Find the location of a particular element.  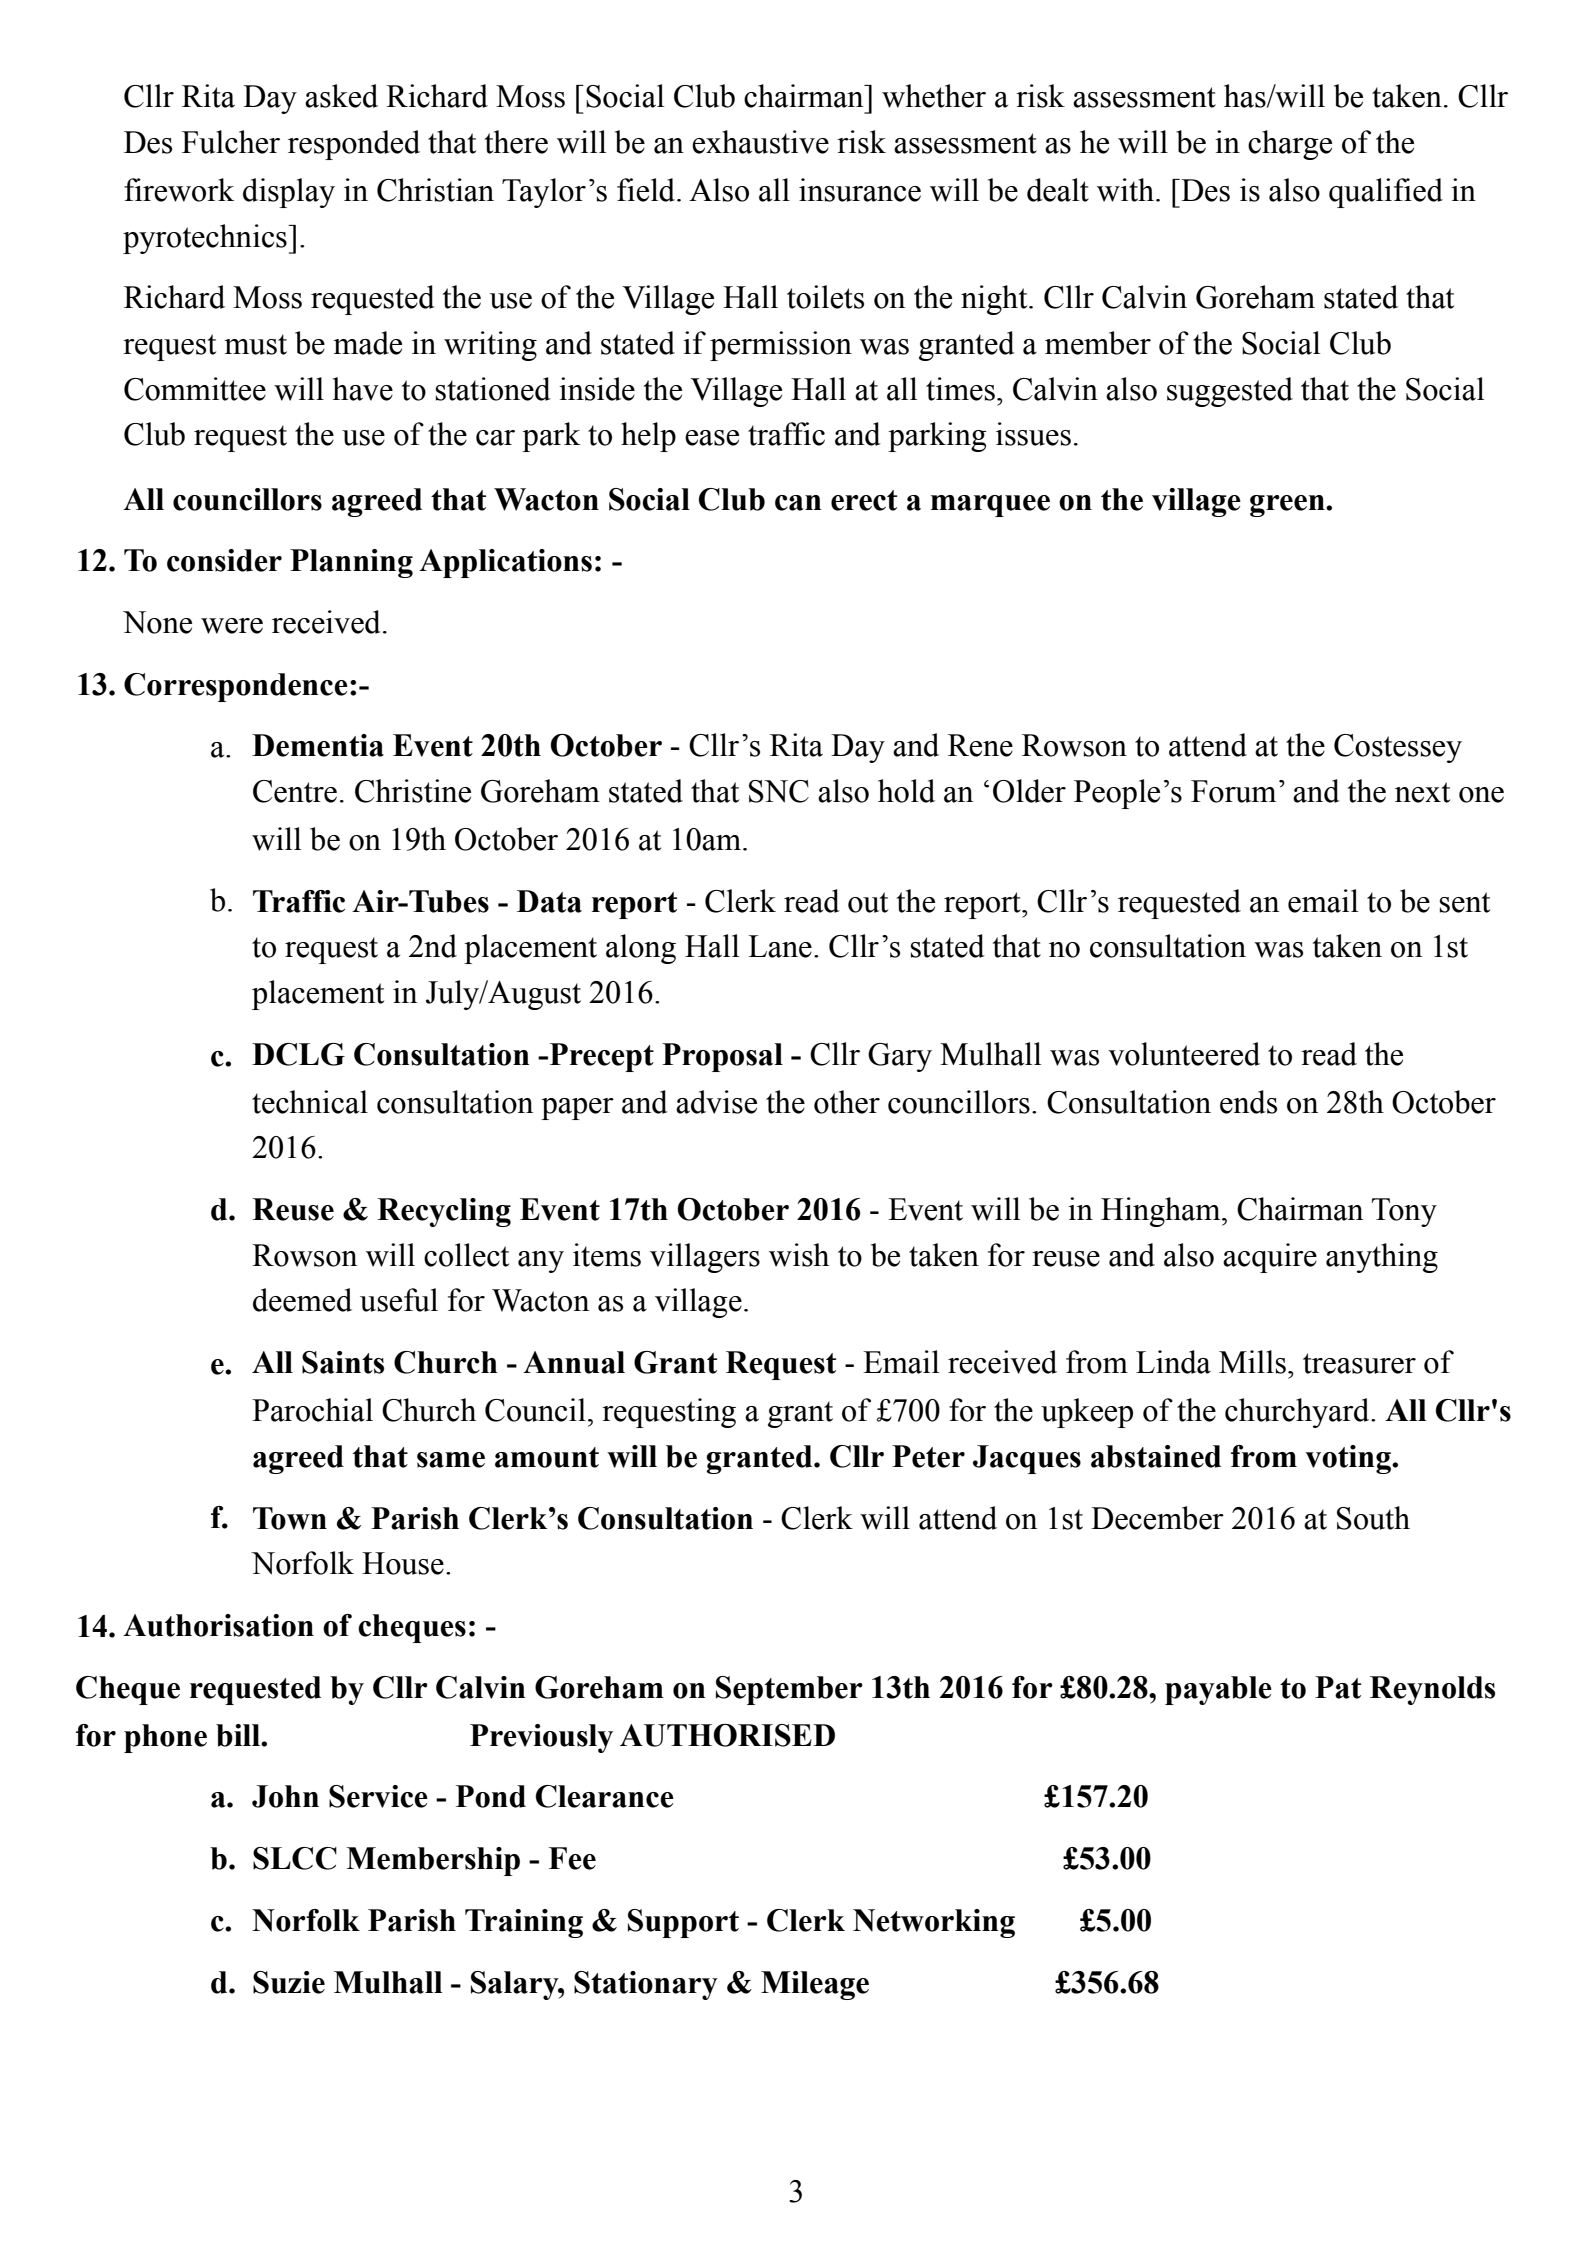

display is located at coordinates (289, 193).
